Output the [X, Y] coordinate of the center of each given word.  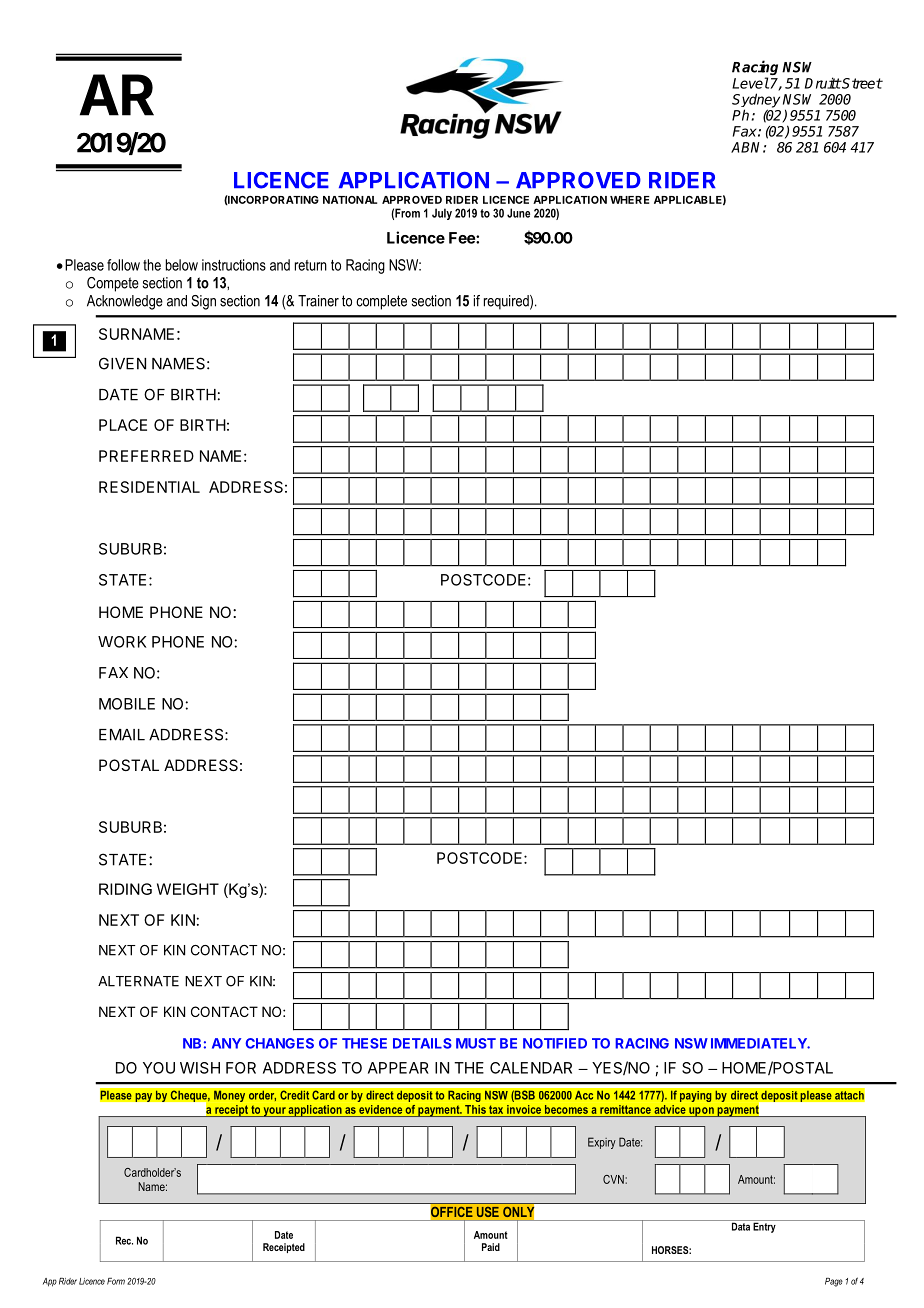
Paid [491, 1247]
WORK [122, 642]
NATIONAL [350, 200]
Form [116, 1281]
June [518, 213]
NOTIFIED [555, 1043]
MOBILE [127, 704]
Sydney [756, 101]
